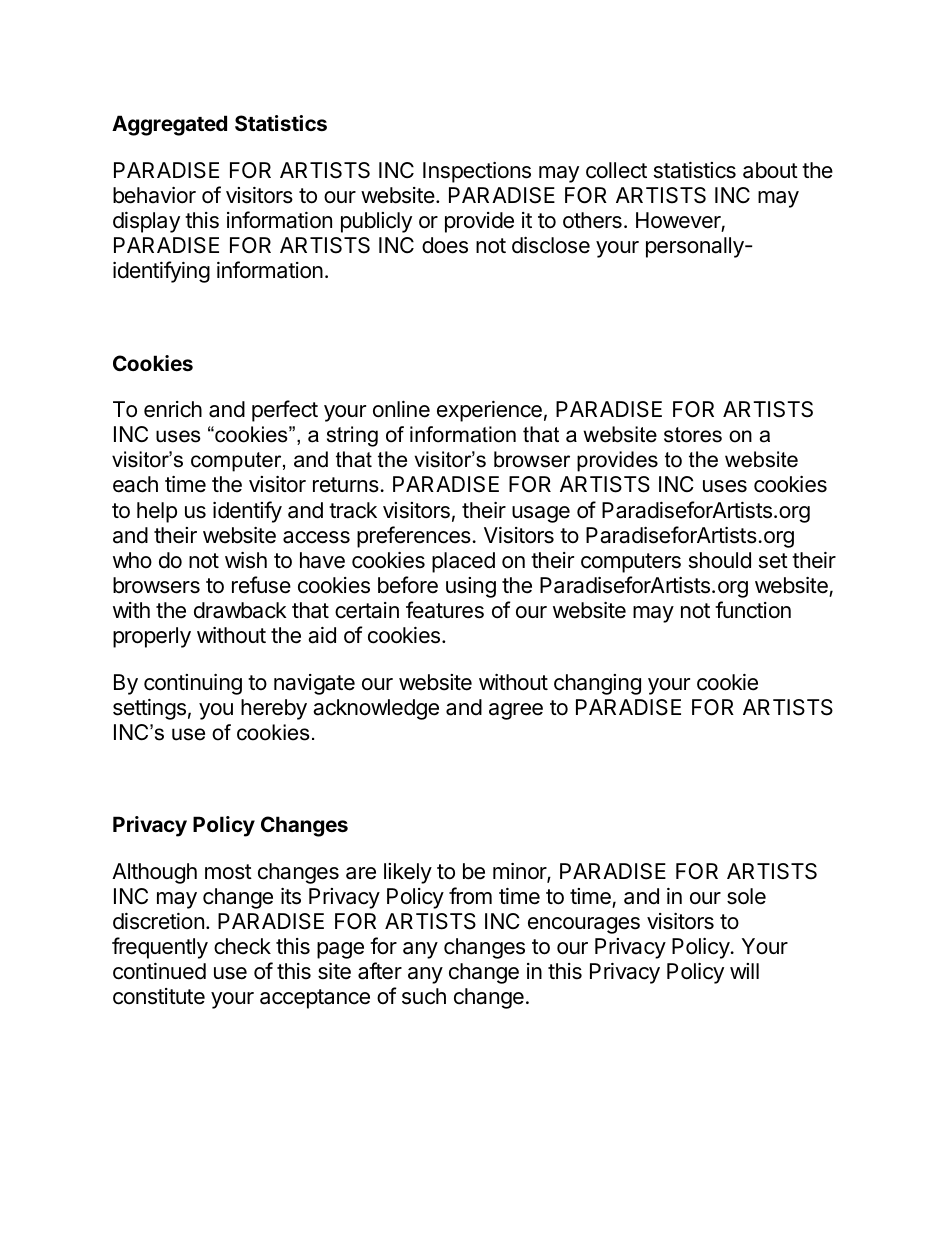  What do you see at coordinates (169, 125) in the document?
I see `Aggregated` at bounding box center [169, 125].
